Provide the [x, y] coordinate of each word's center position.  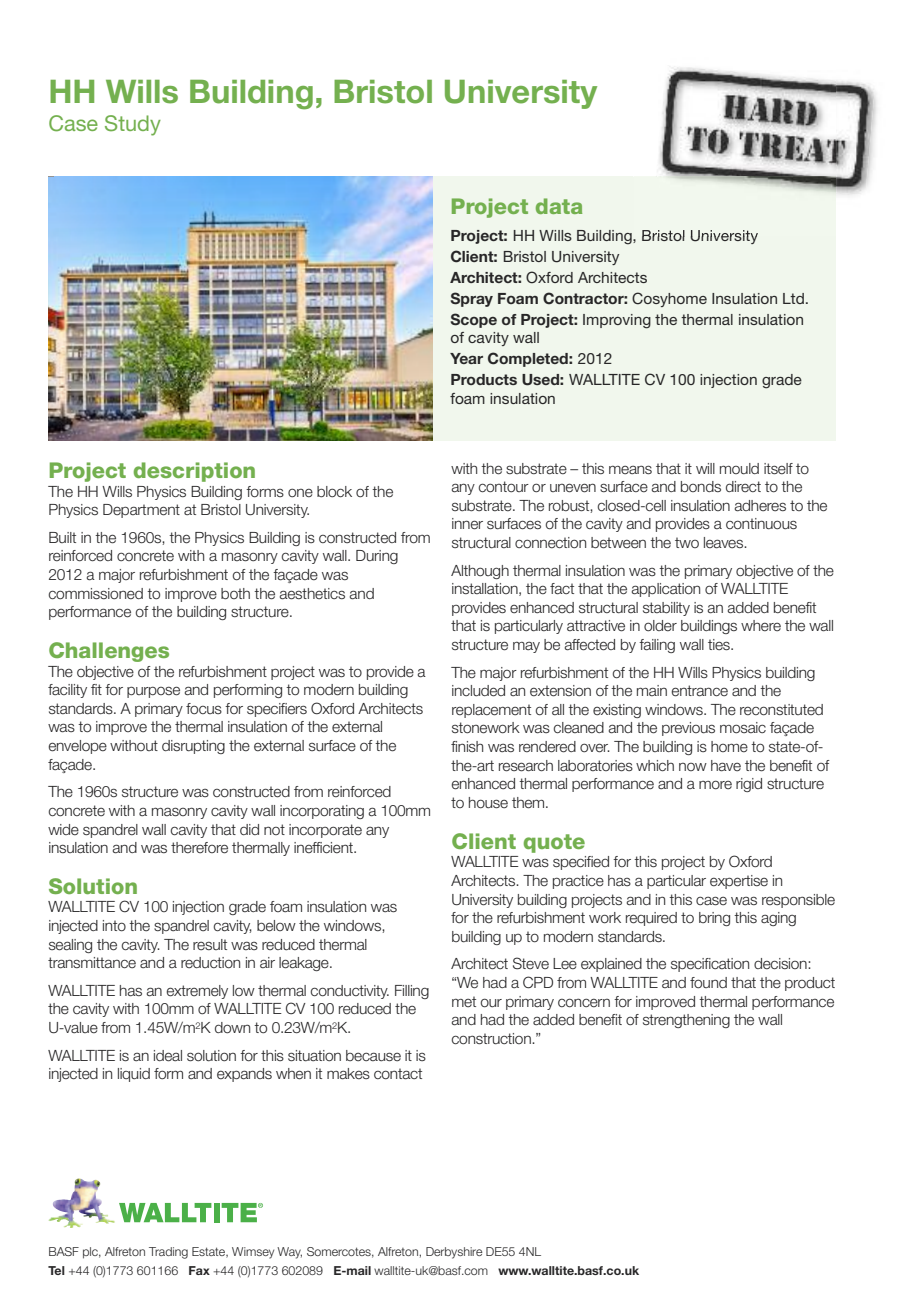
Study [133, 125]
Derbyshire [454, 1253]
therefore [199, 848]
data [559, 206]
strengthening [686, 1021]
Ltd [793, 298]
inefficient [324, 847]
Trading [168, 1253]
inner [467, 524]
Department [141, 511]
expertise [739, 882]
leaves [725, 543]
